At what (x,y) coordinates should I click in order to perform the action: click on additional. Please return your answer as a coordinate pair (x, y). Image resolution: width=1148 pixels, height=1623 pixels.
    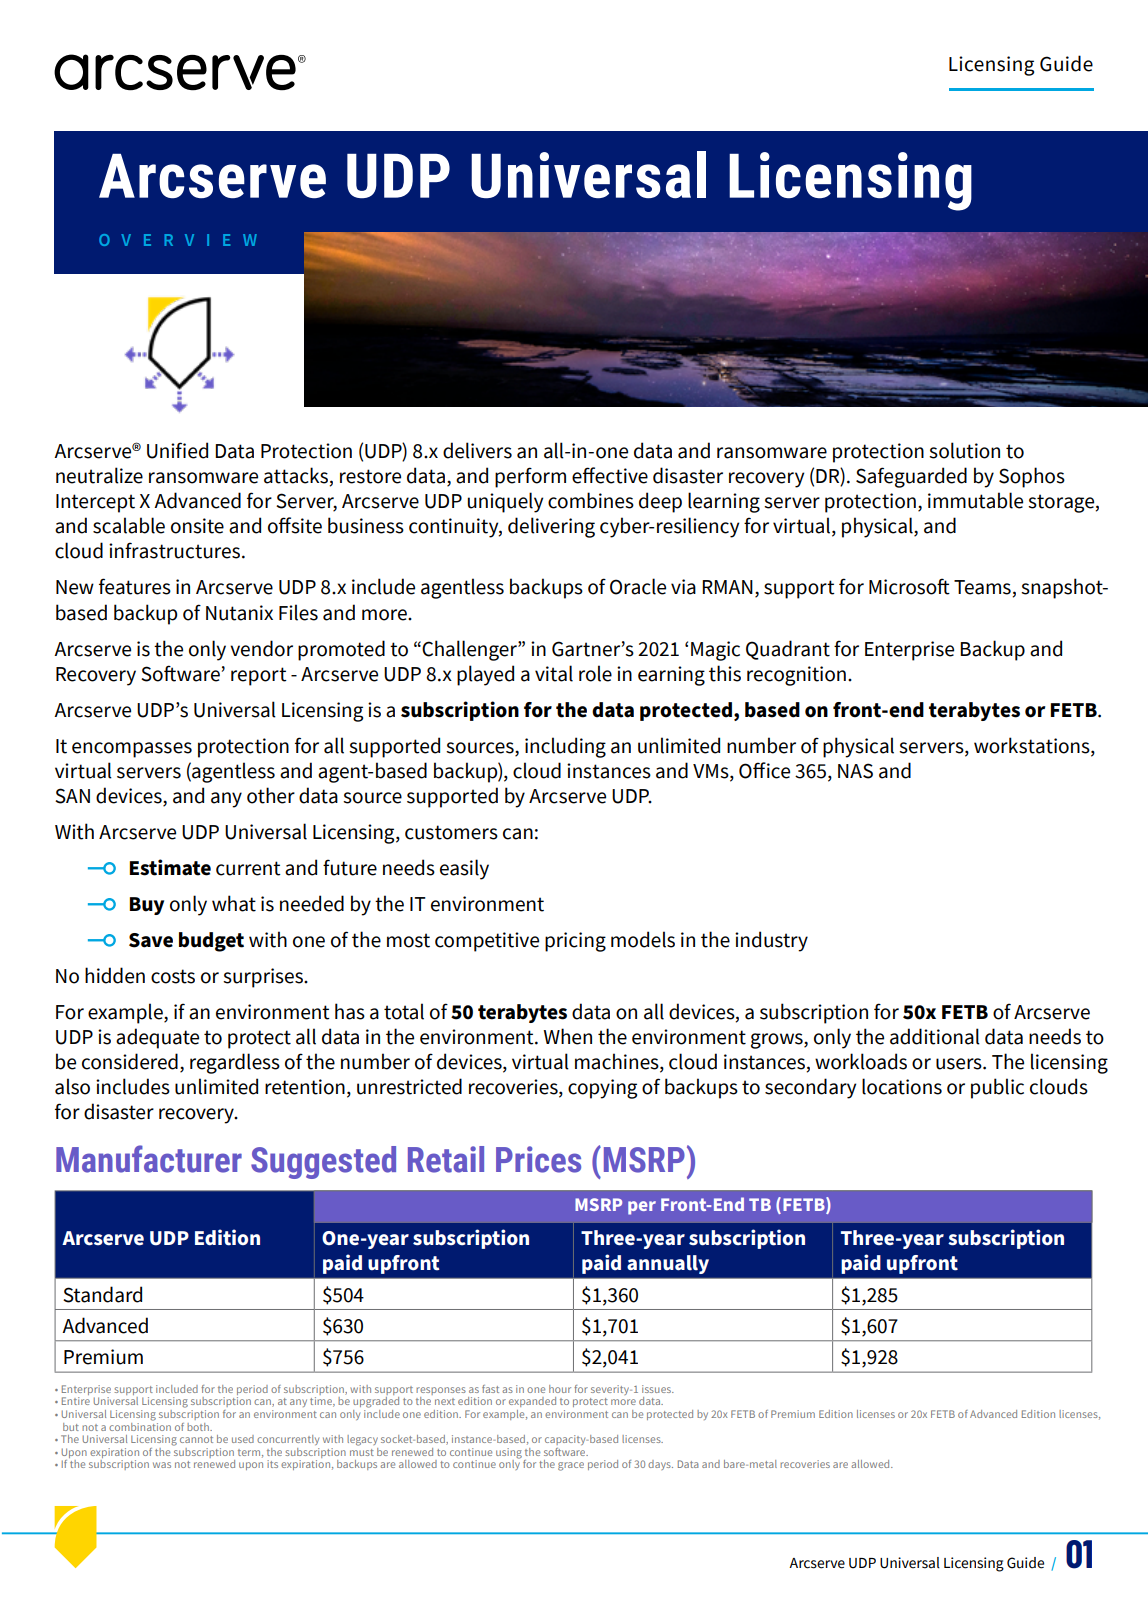
    Looking at the image, I should click on (935, 1036).
